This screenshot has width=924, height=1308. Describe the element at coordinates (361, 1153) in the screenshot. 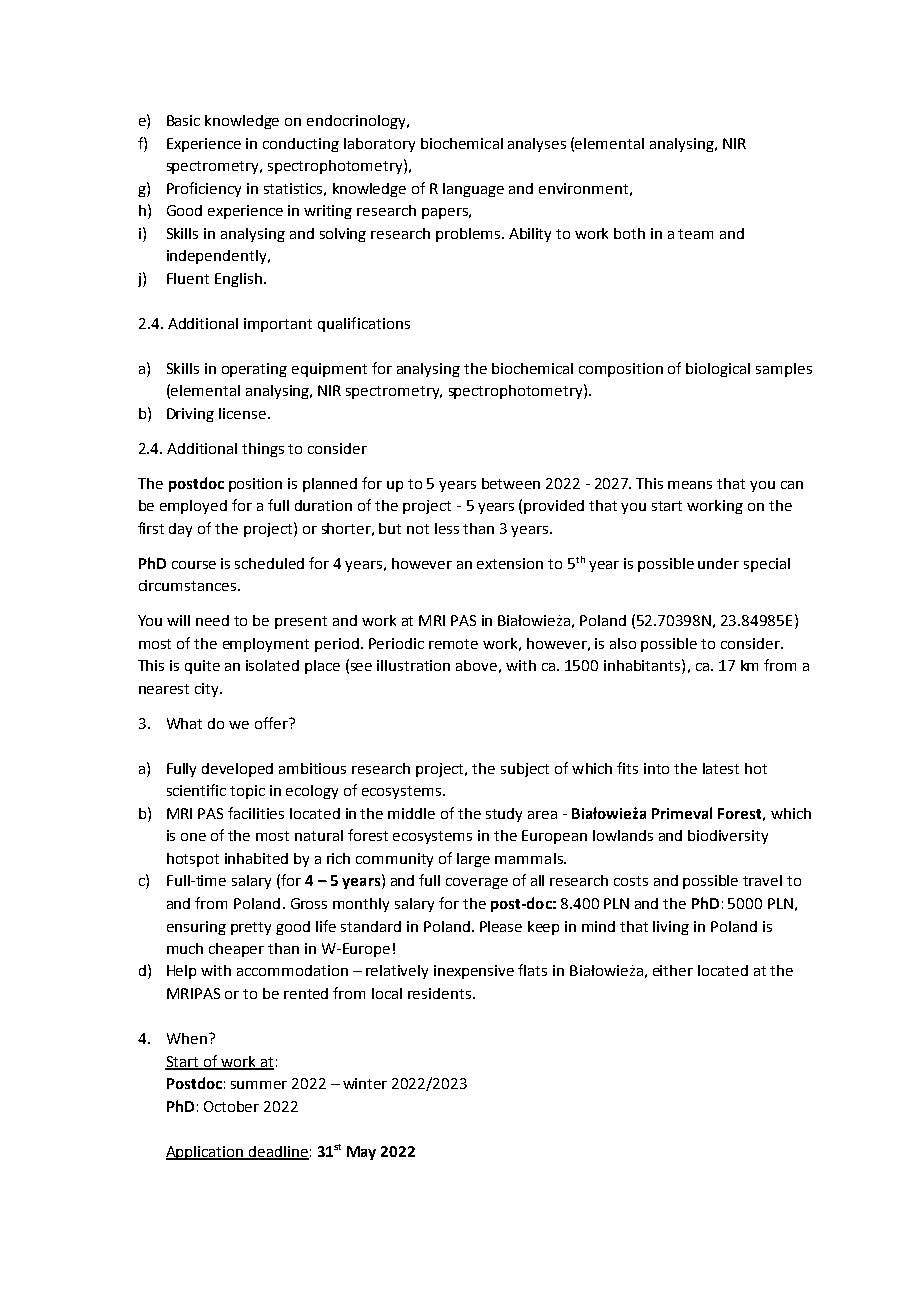

I see `May` at that location.
